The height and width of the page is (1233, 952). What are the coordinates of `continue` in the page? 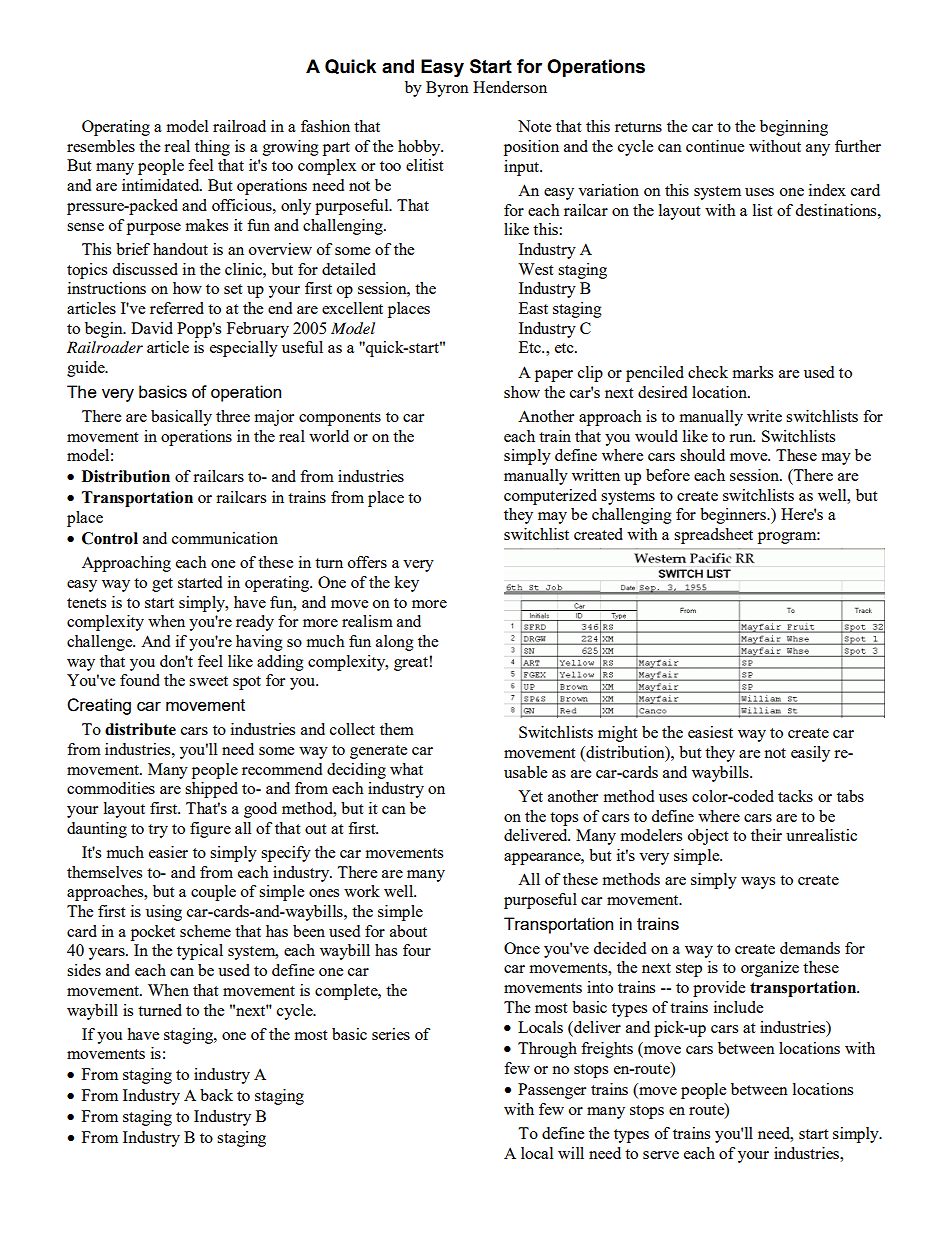 It's located at (715, 146).
